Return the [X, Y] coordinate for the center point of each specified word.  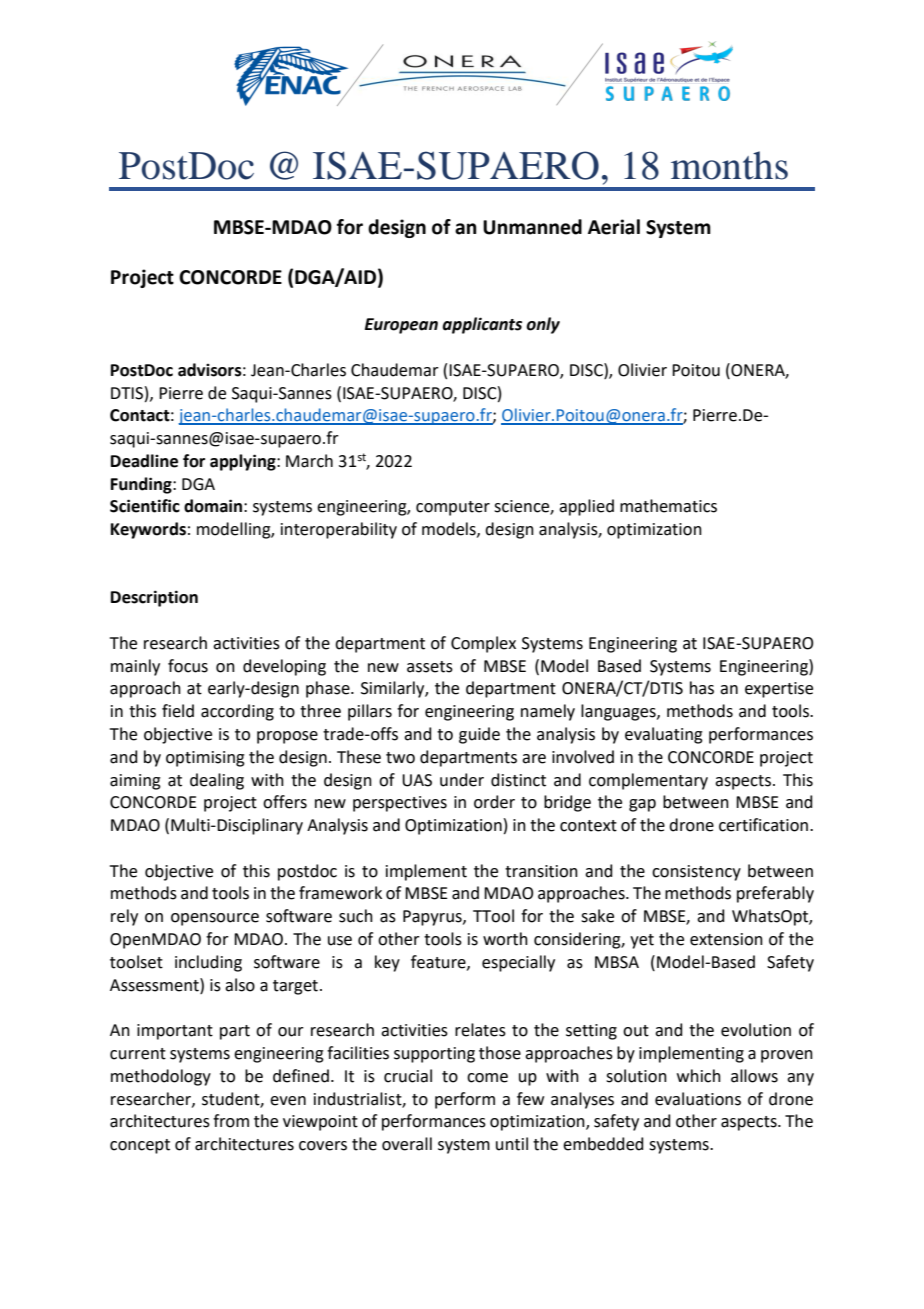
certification [763, 825]
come [487, 1078]
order [494, 802]
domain [213, 506]
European [401, 326]
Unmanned [532, 227]
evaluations [698, 1099]
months [729, 165]
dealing [217, 781]
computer [453, 508]
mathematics [668, 506]
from [231, 1121]
